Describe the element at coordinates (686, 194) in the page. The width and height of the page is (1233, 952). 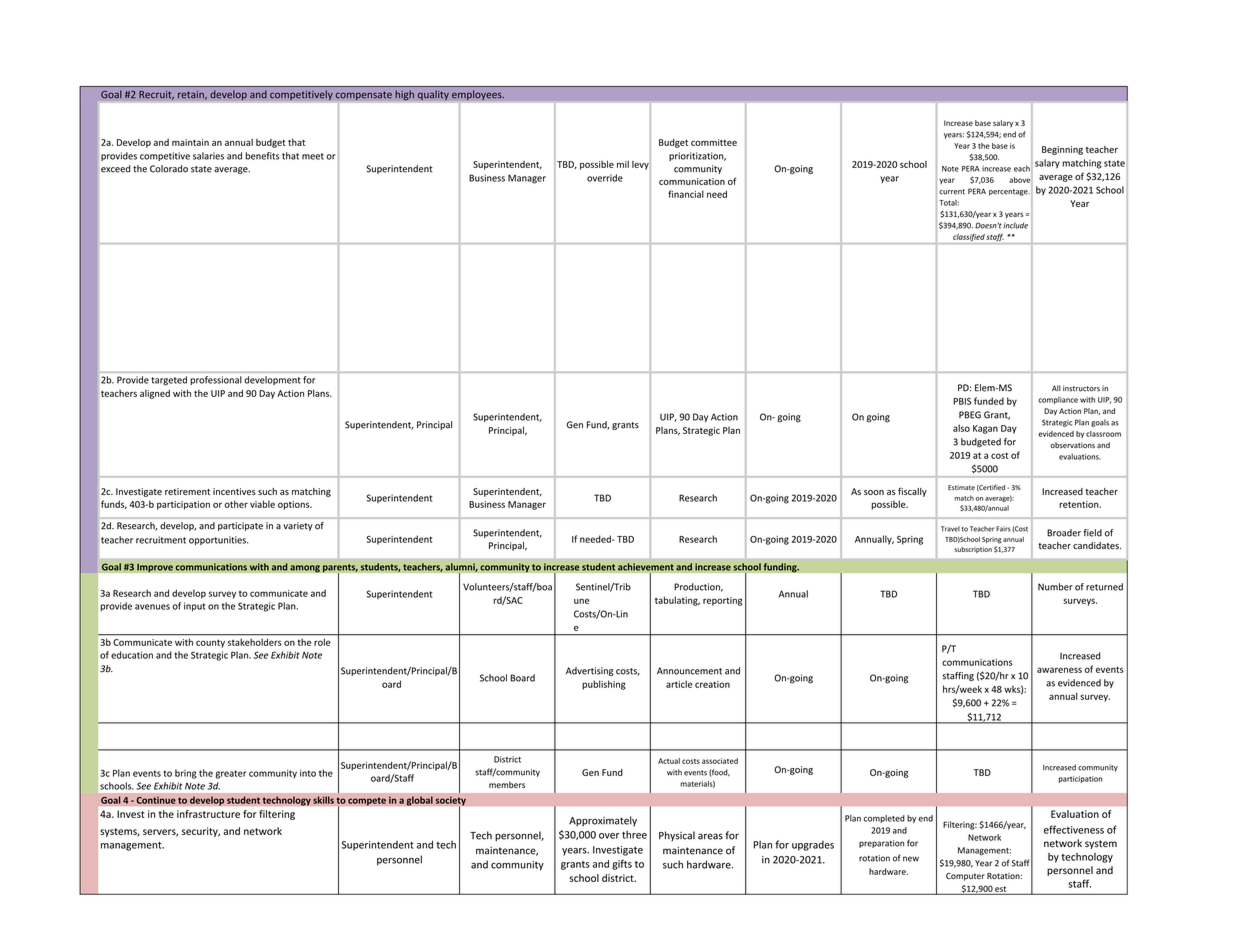
I see `financial` at that location.
